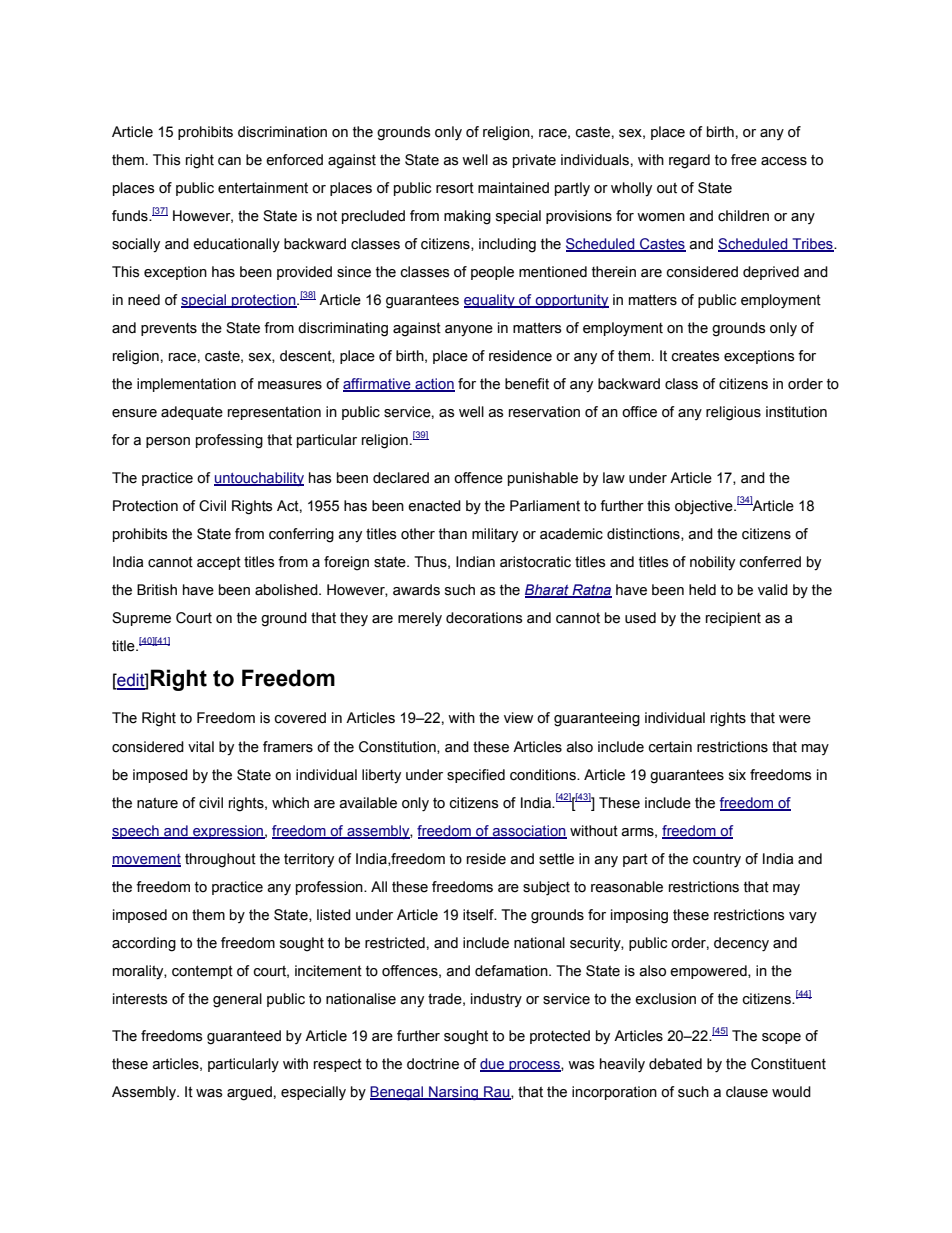 This image has width=952, height=1233. Describe the element at coordinates (263, 188) in the image. I see `entertainment` at that location.
